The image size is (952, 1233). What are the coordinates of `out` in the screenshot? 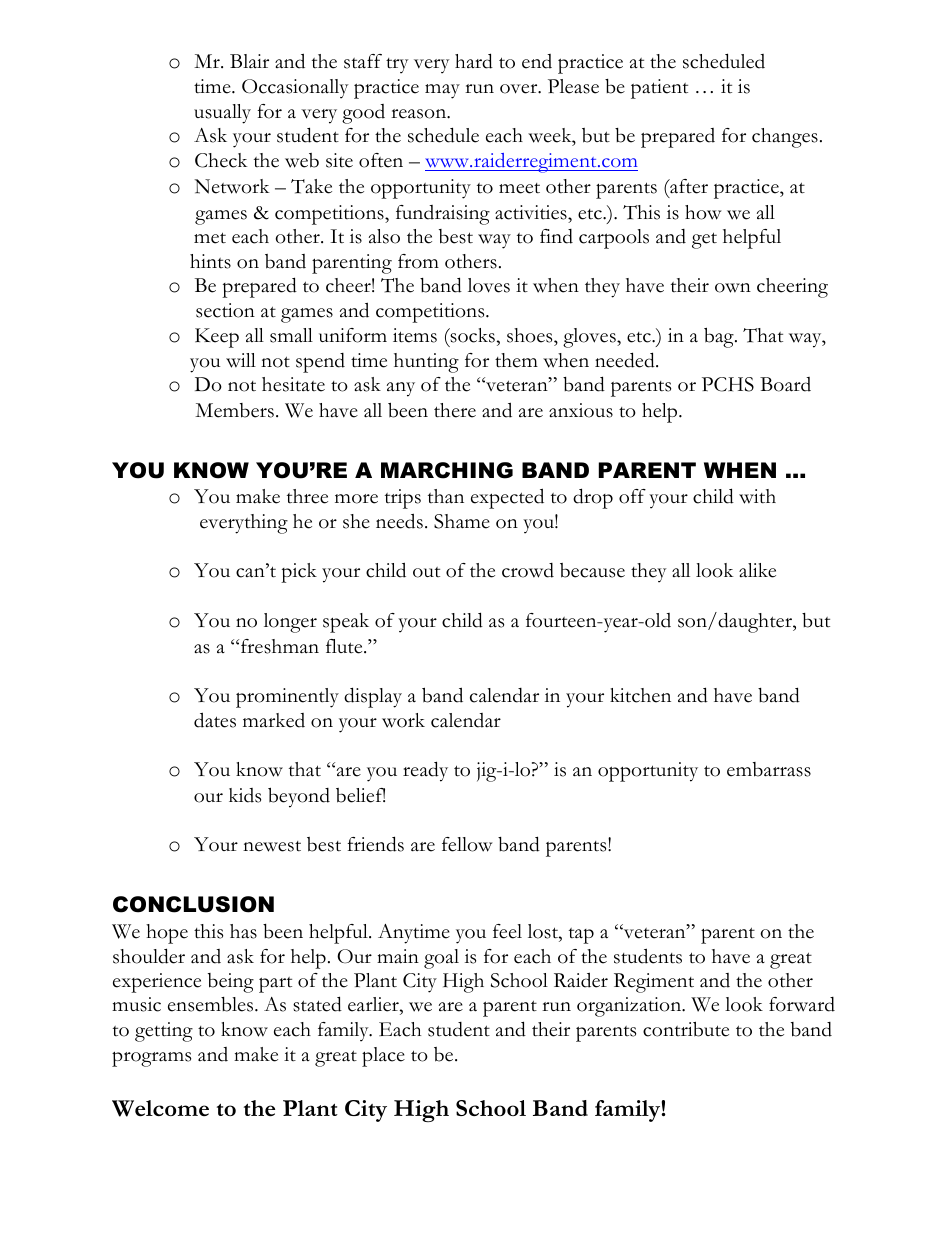 It's located at (426, 572).
